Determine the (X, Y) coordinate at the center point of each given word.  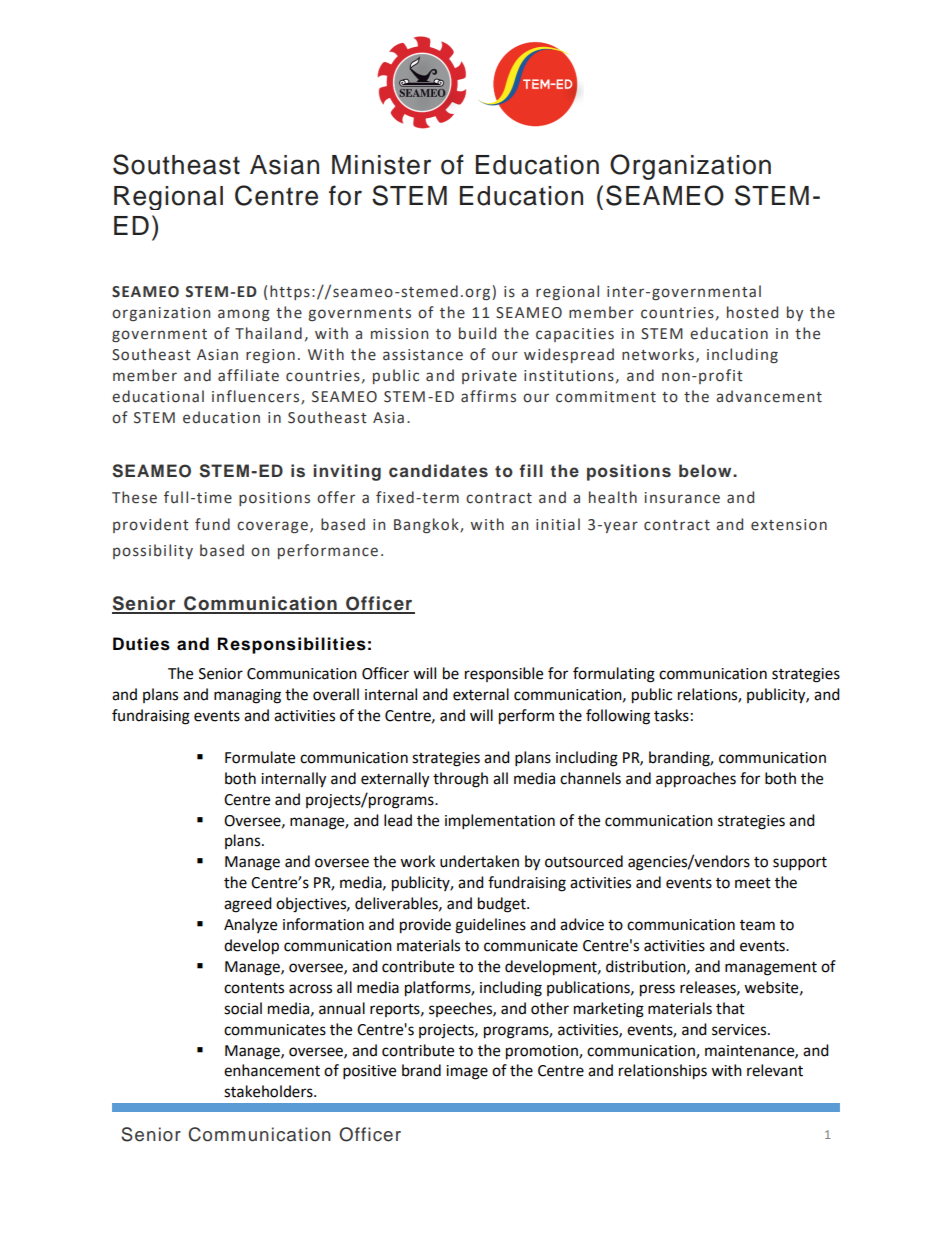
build (477, 333)
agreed (248, 905)
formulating (614, 675)
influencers (257, 397)
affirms (488, 396)
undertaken (479, 861)
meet (753, 883)
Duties (141, 644)
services (740, 1030)
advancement (769, 396)
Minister (381, 165)
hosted (752, 312)
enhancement (272, 1070)
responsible (504, 674)
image (467, 1072)
